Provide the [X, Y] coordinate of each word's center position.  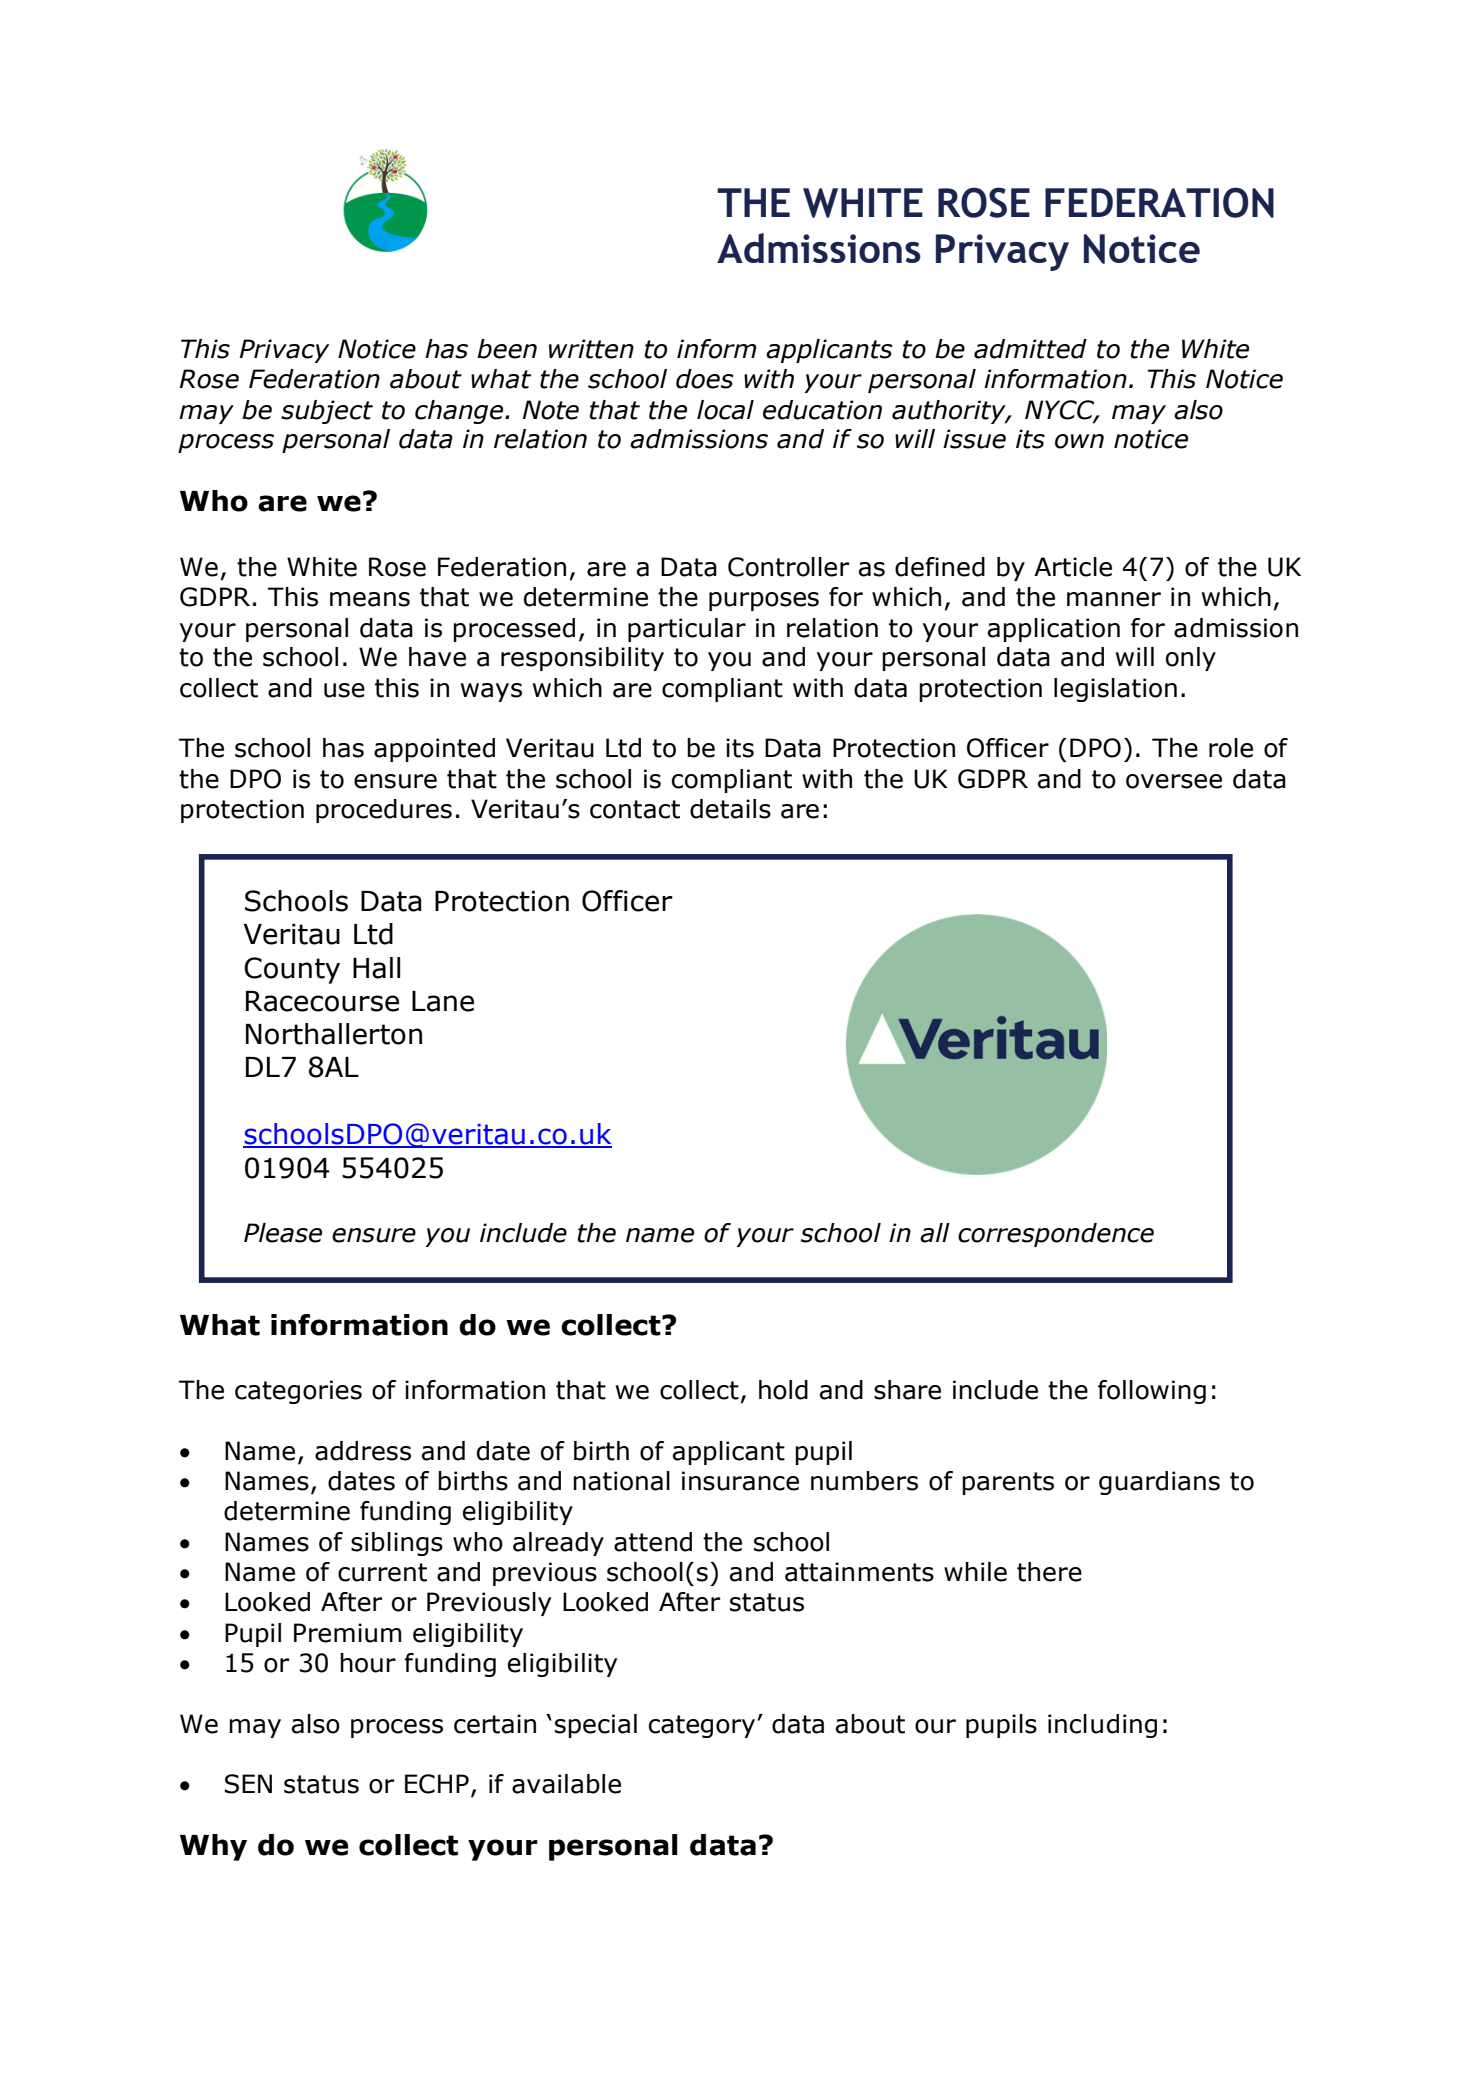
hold [783, 1390]
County [292, 970]
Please [283, 1233]
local [725, 410]
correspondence [1056, 1235]
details [730, 809]
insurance [740, 1481]
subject [327, 412]
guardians [1159, 1483]
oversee [1174, 781]
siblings [397, 1544]
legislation [1115, 690]
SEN [248, 1784]
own [1079, 441]
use [344, 690]
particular [687, 630]
